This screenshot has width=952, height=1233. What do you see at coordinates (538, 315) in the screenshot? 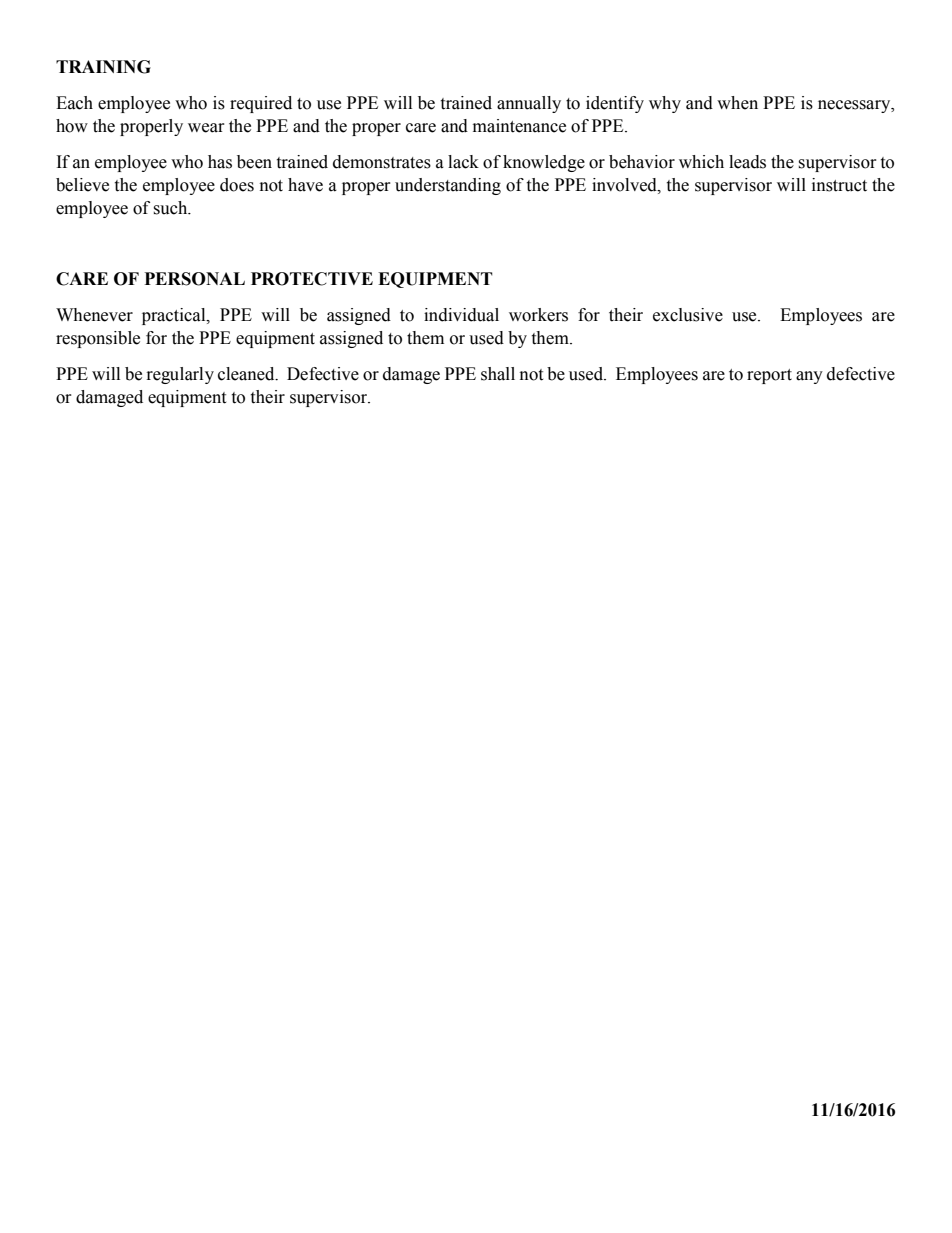
I see `workers` at bounding box center [538, 315].
